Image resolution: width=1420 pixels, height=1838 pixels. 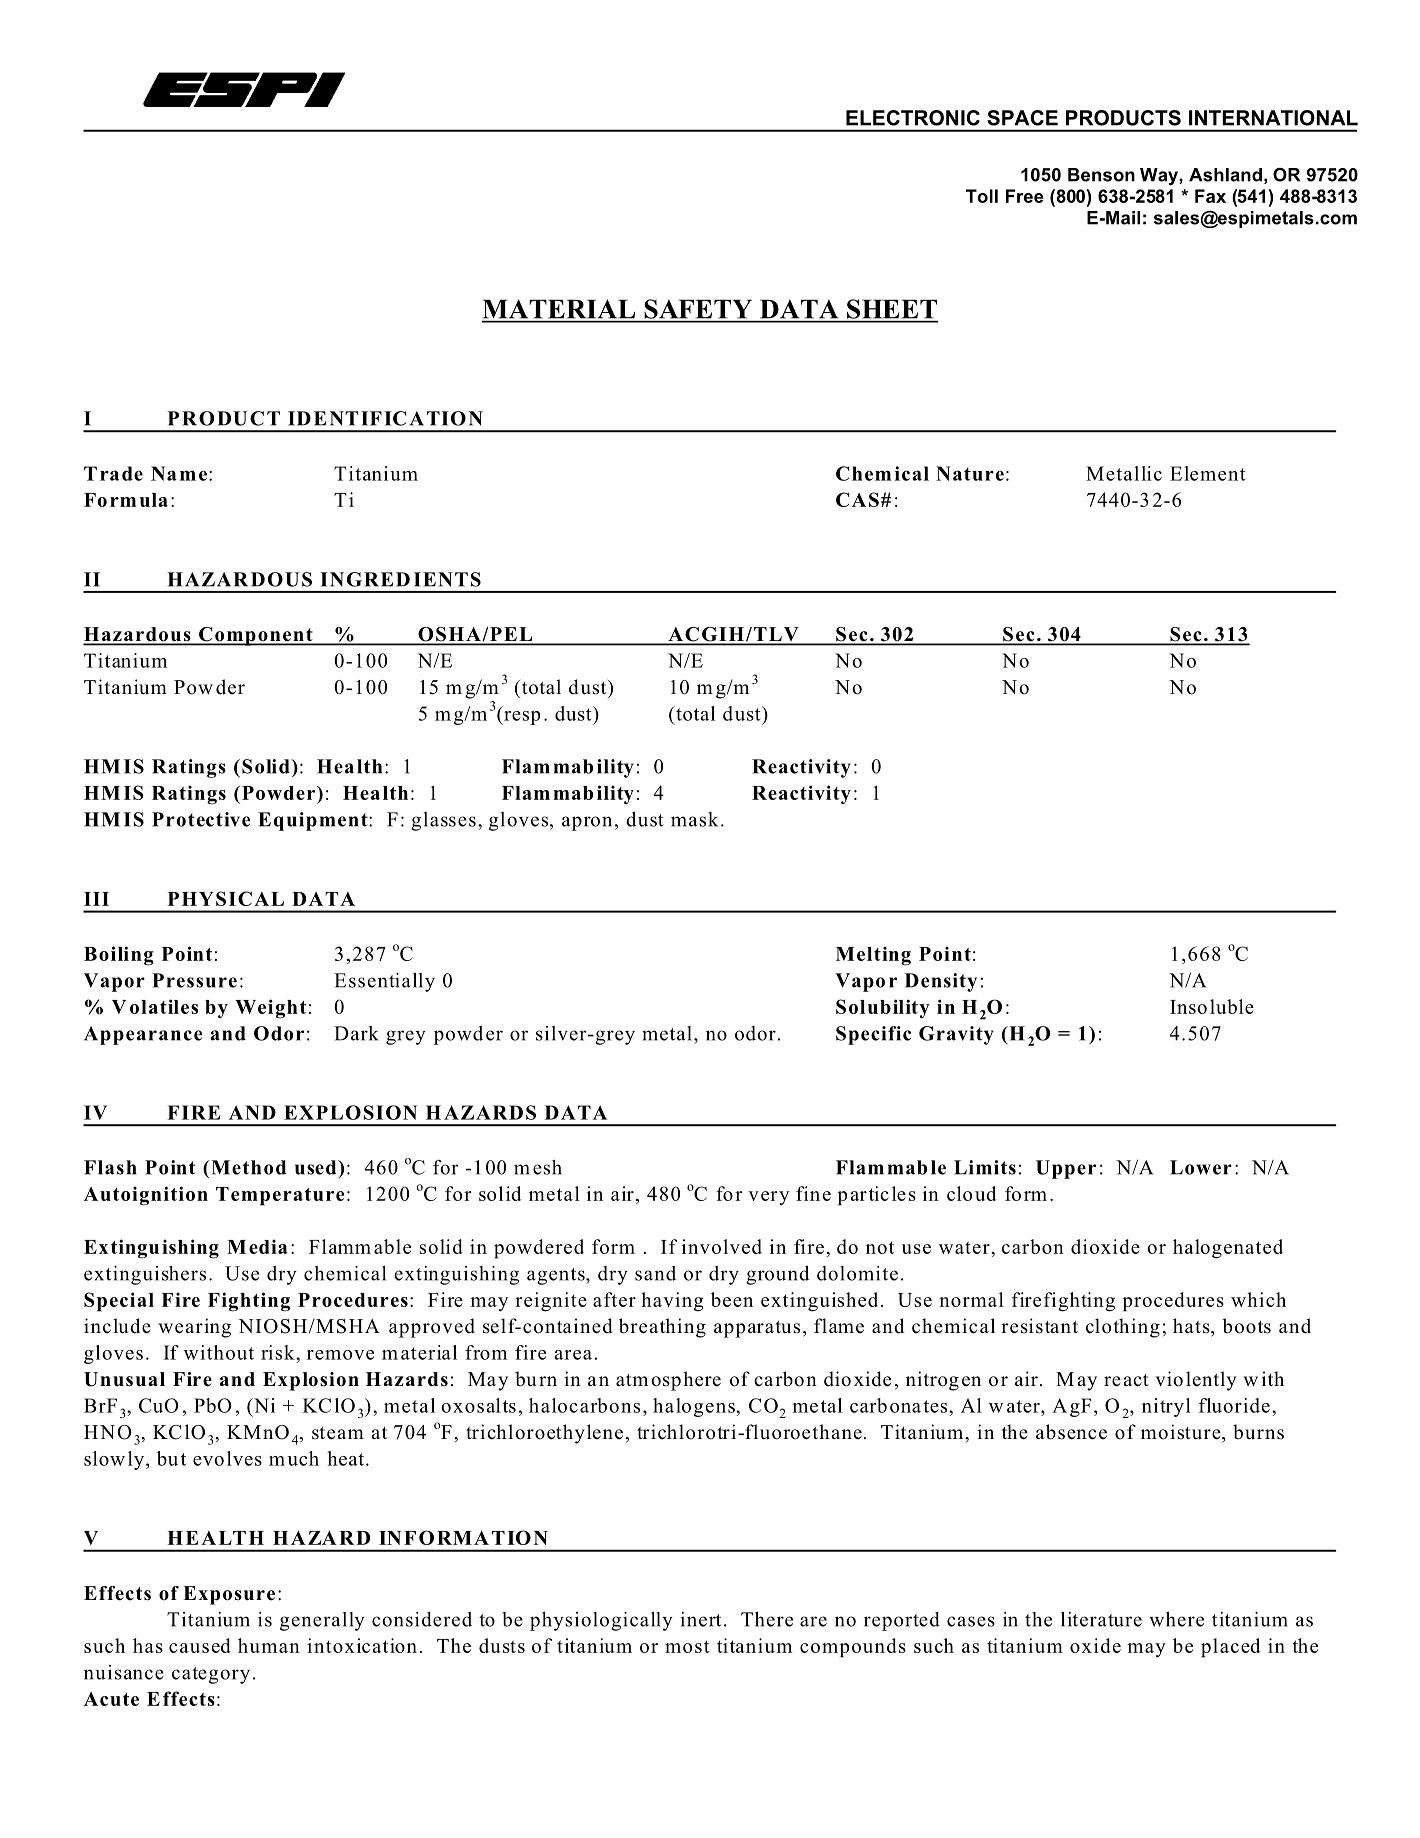 I want to click on Benson, so click(x=1101, y=175).
